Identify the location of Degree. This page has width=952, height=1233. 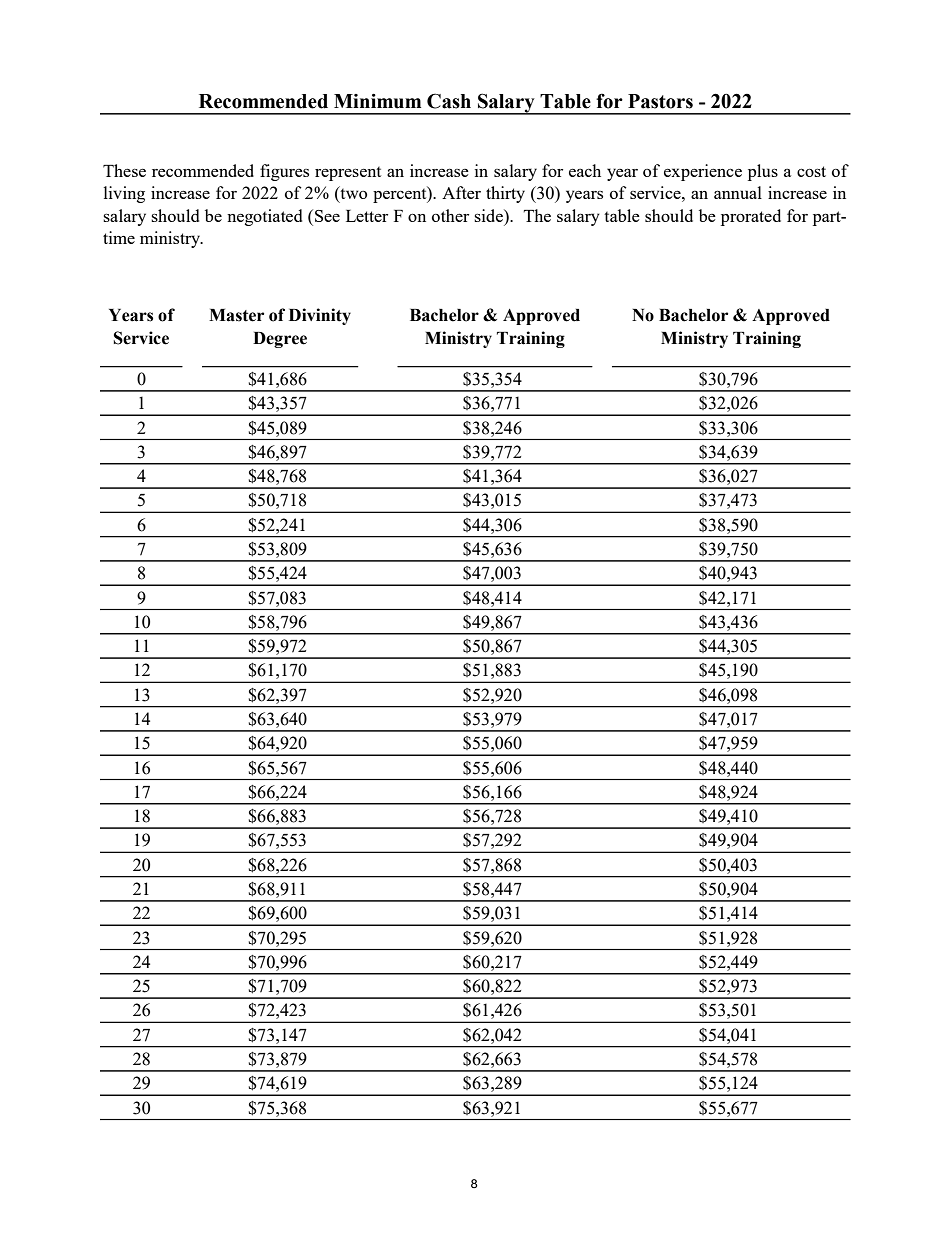
(280, 340).
